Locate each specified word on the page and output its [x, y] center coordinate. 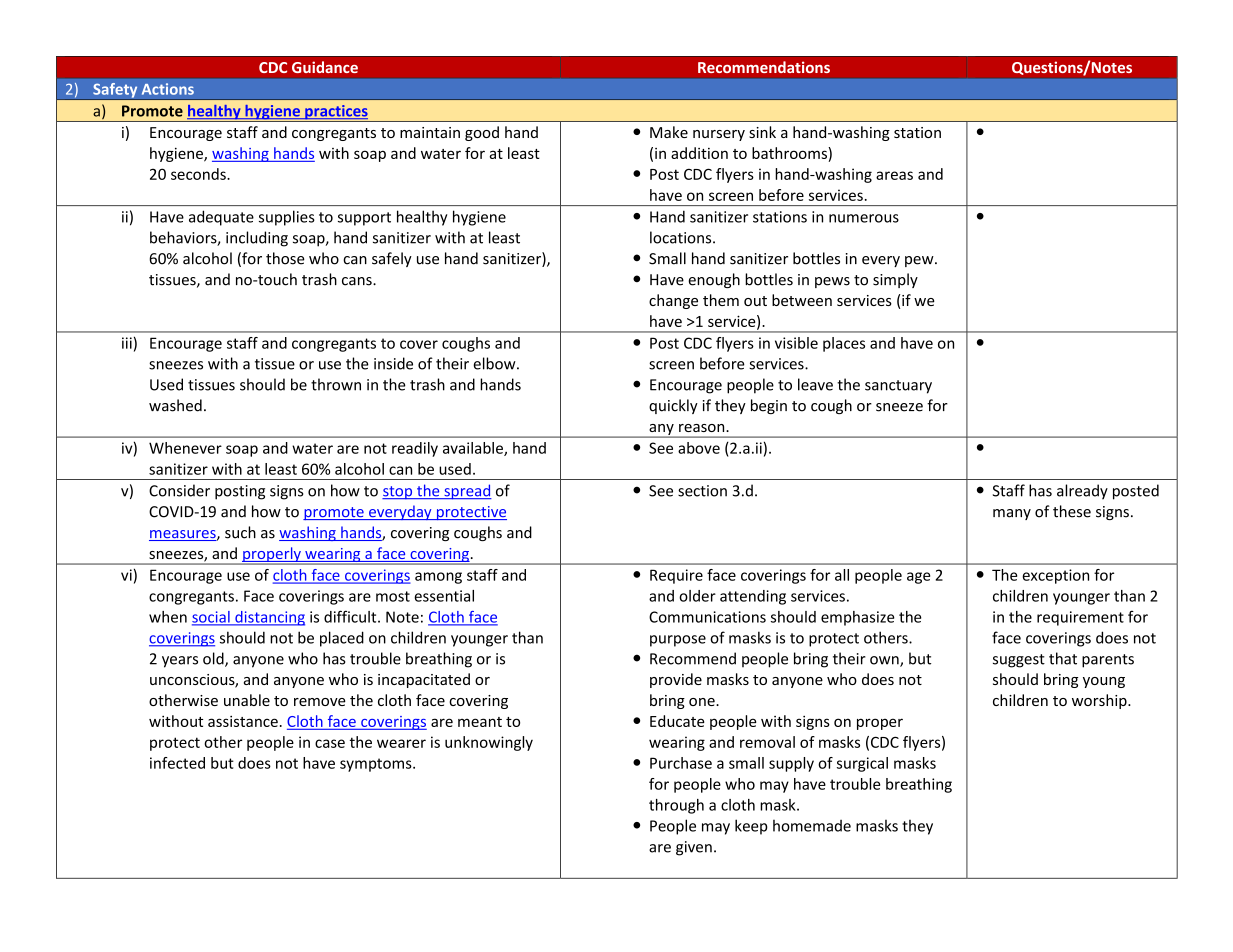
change [673, 301]
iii [127, 343]
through [676, 806]
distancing [269, 618]
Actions [168, 89]
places [844, 344]
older [697, 596]
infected [177, 763]
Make [669, 132]
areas [894, 175]
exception [1055, 576]
